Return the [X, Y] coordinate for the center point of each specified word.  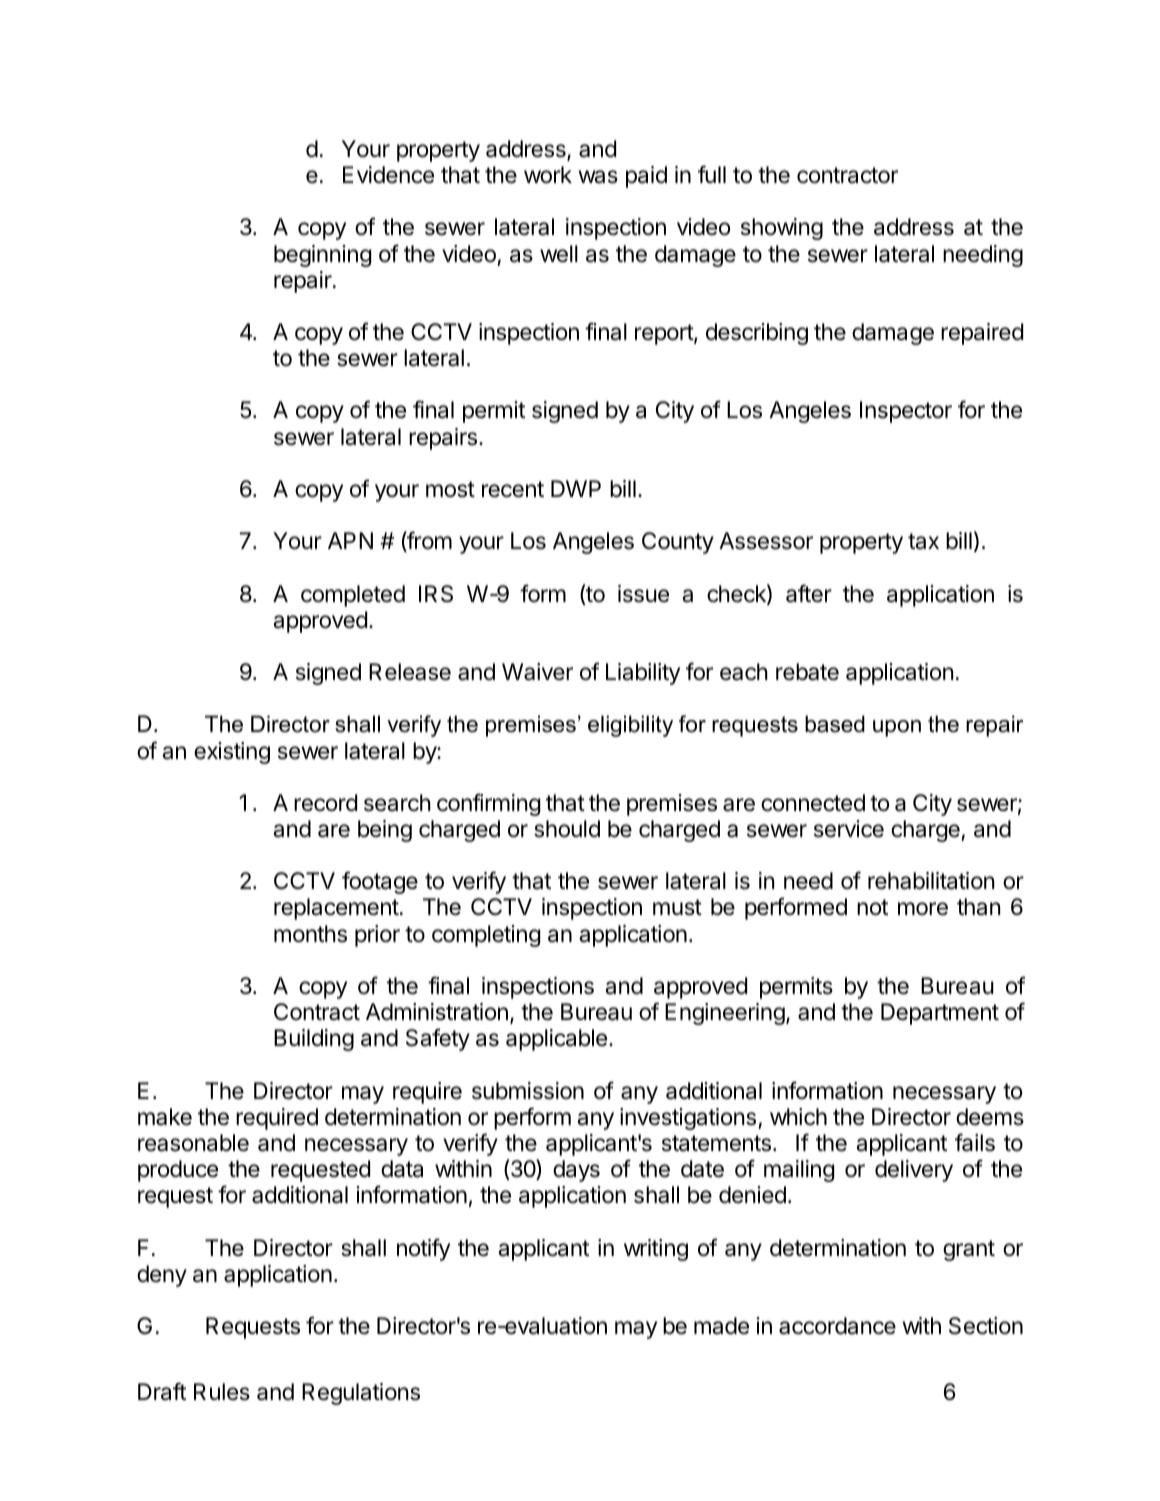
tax [923, 541]
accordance [837, 1326]
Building [314, 1040]
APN [350, 540]
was [598, 177]
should [567, 829]
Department [940, 1014]
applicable [556, 1040]
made [721, 1326]
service [849, 829]
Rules [222, 1392]
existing [232, 753]
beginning [322, 256]
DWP [576, 488]
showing [782, 229]
